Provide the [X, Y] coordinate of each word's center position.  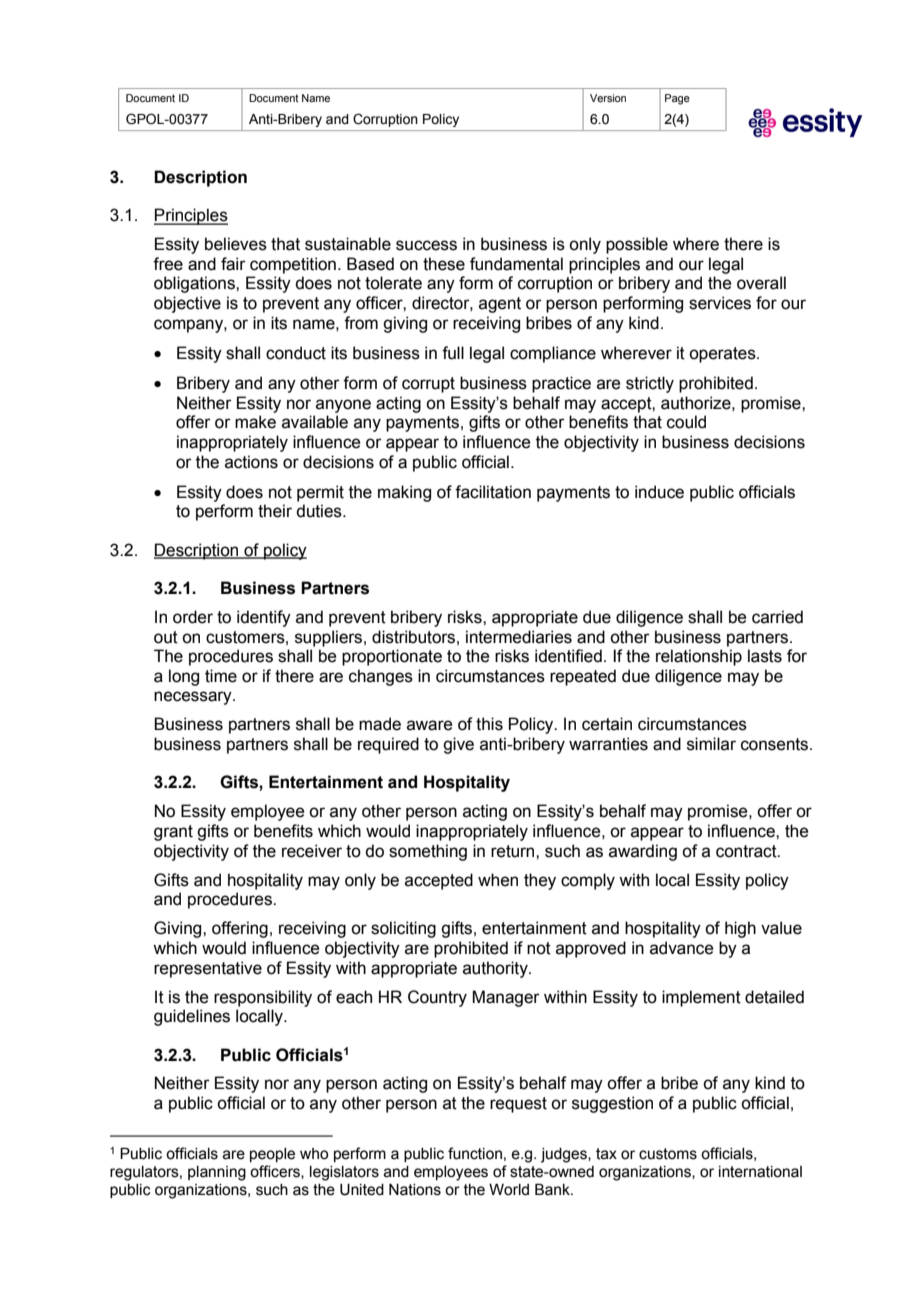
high [740, 929]
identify [264, 618]
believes [236, 244]
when [498, 880]
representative [208, 969]
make [255, 422]
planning [217, 1173]
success [426, 245]
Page [677, 99]
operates [723, 355]
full [453, 353]
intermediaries [519, 637]
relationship [699, 657]
